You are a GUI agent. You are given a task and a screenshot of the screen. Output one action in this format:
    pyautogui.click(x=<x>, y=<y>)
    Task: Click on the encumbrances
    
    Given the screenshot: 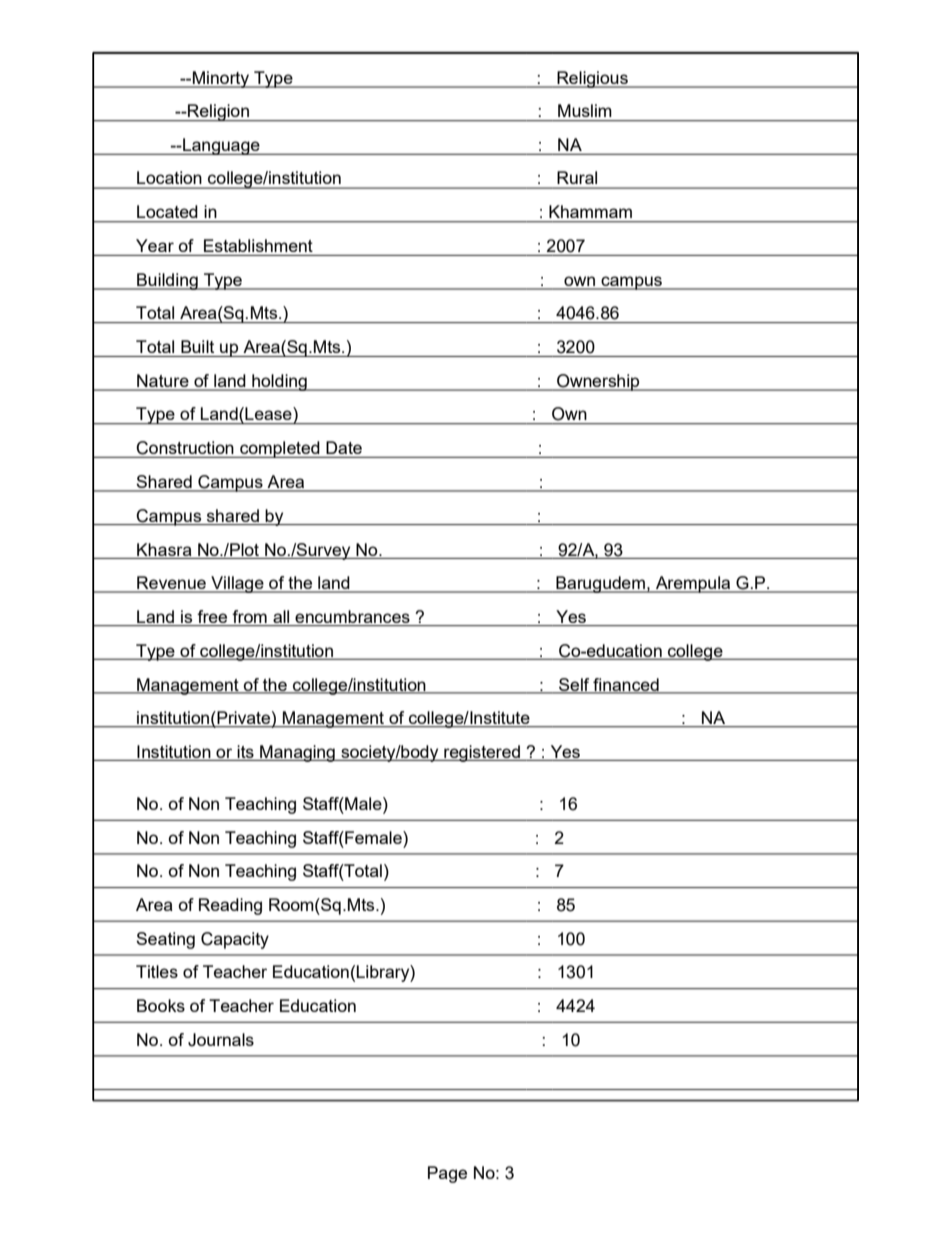 What is the action you would take?
    pyautogui.click(x=353, y=618)
